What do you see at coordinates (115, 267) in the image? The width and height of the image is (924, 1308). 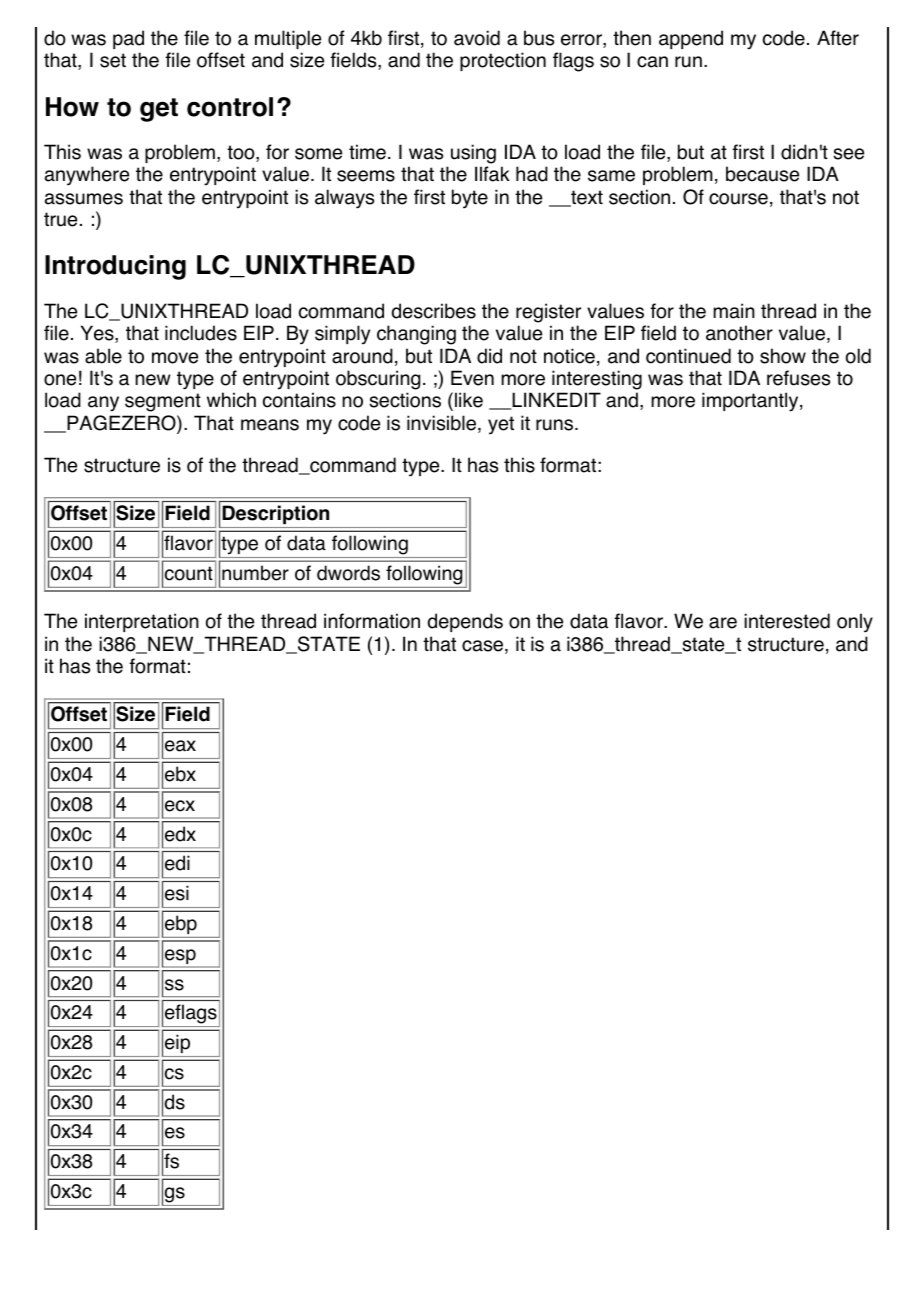 I see `Introducing` at bounding box center [115, 267].
